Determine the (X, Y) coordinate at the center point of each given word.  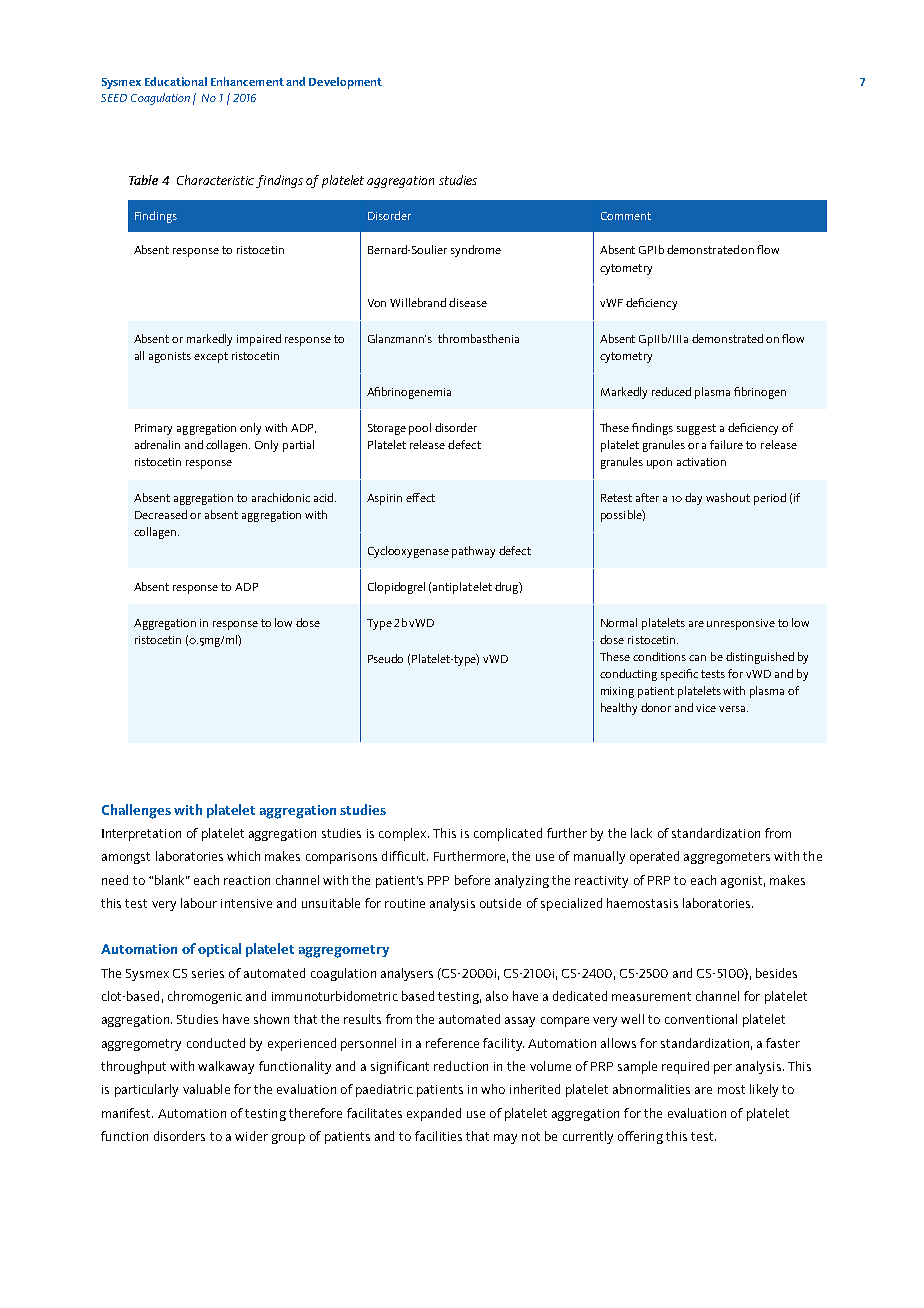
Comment (626, 216)
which (243, 856)
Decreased (161, 514)
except (211, 357)
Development (345, 83)
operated (654, 857)
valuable (206, 1089)
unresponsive (741, 624)
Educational (176, 81)
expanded (434, 1114)
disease (468, 302)
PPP (438, 880)
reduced (671, 391)
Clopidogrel (396, 588)
